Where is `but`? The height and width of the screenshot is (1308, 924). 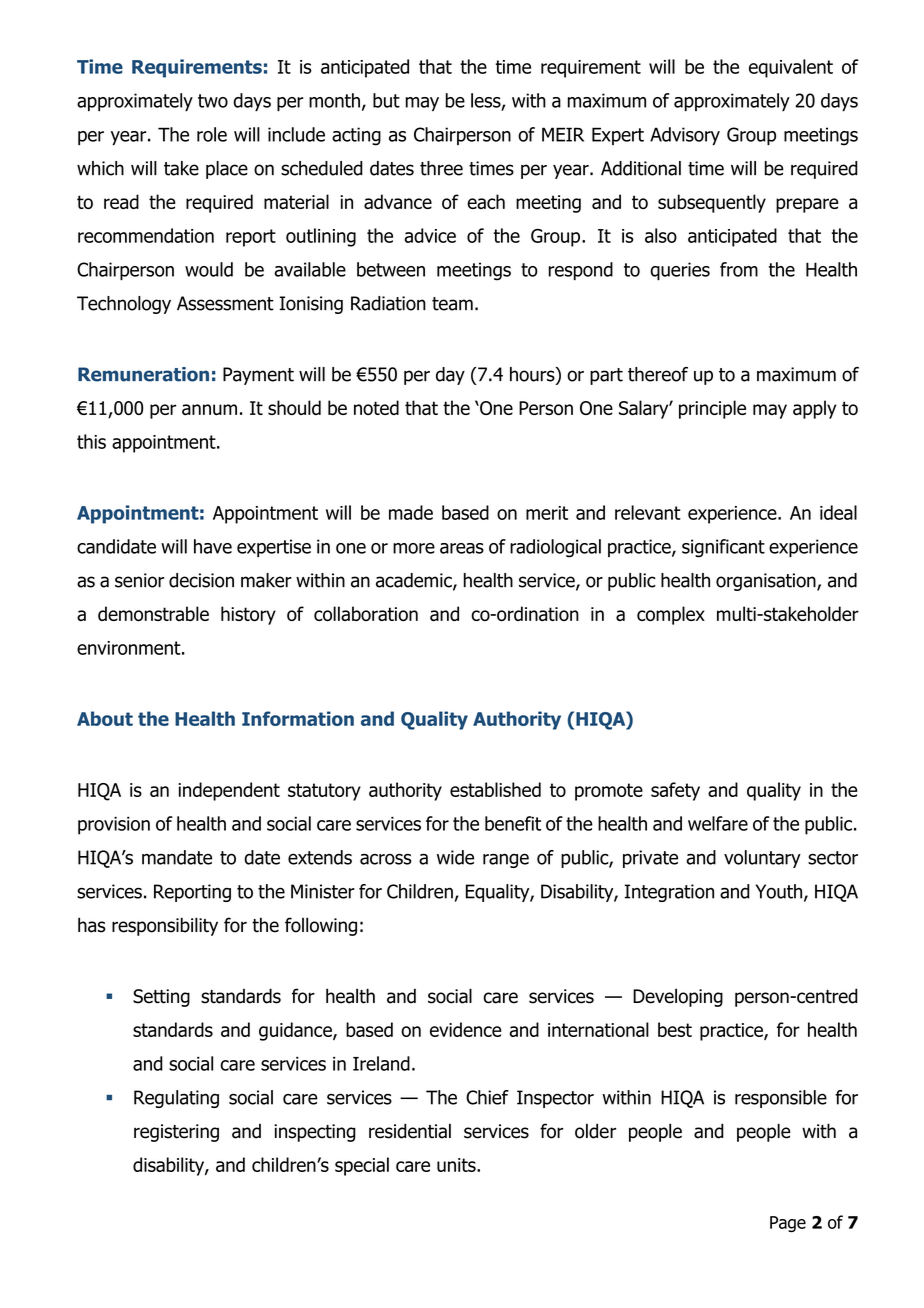
but is located at coordinates (386, 100).
